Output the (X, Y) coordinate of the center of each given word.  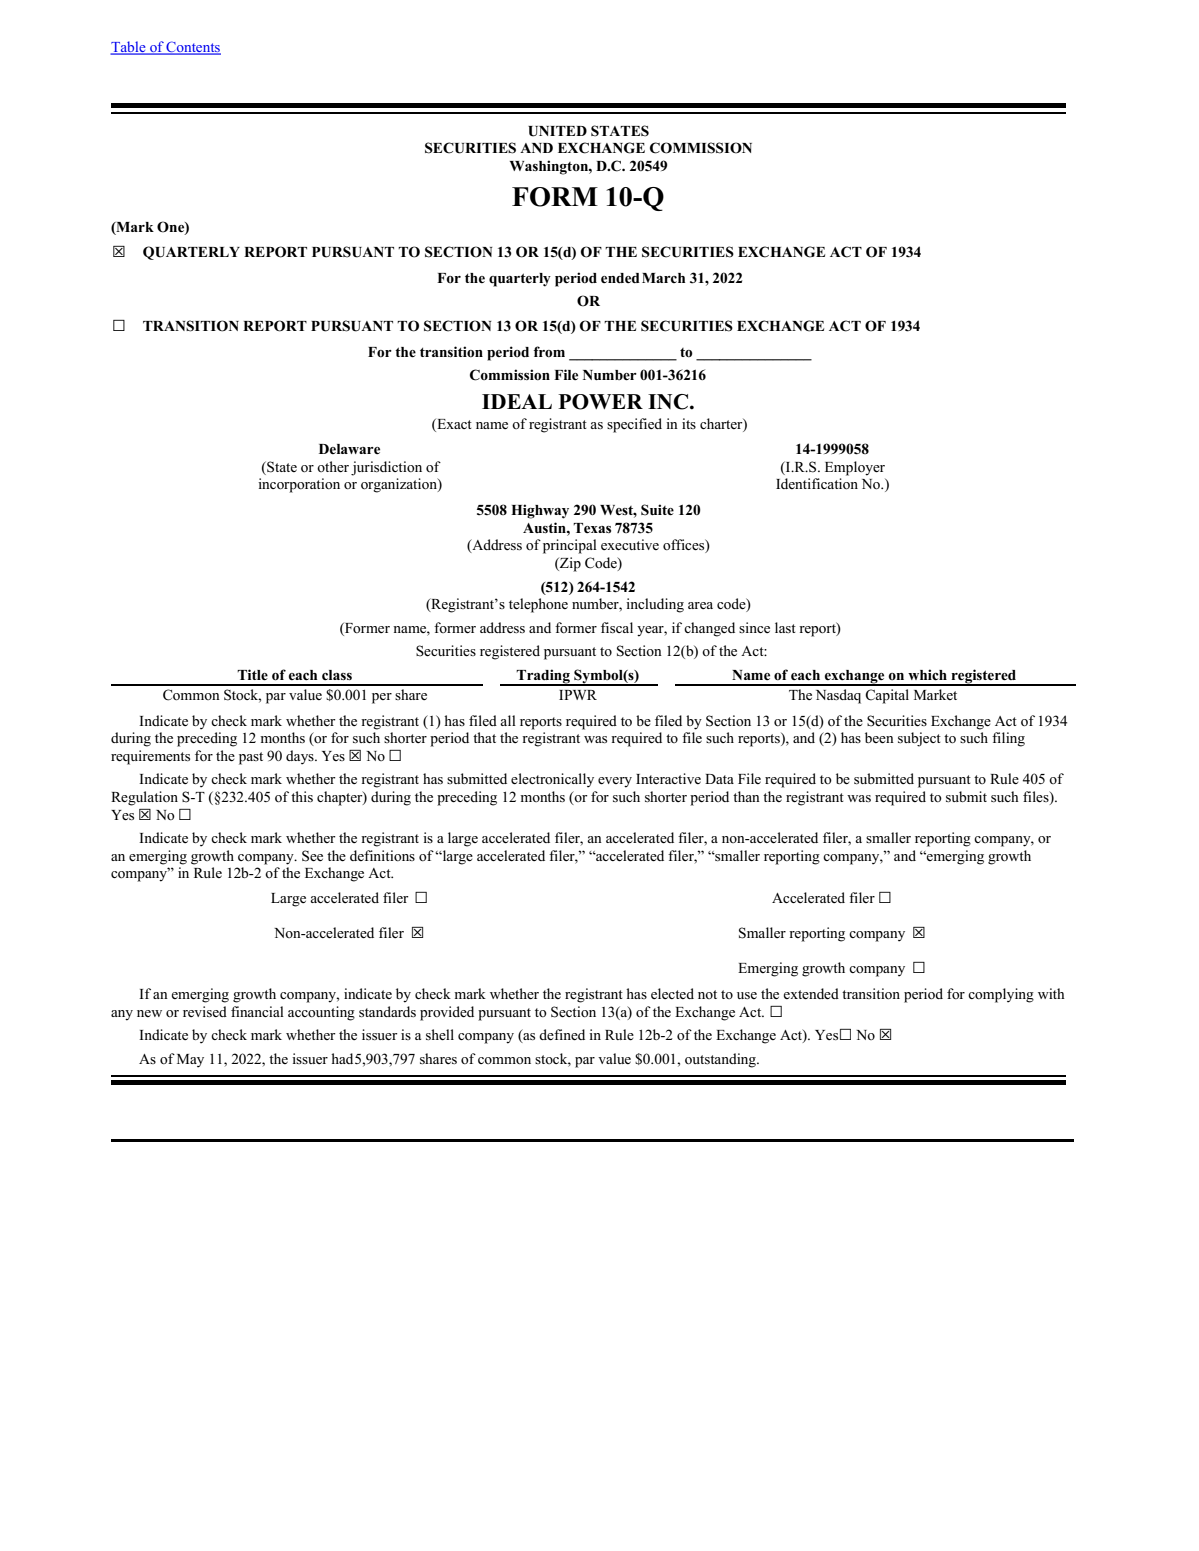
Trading (543, 677)
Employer (855, 468)
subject (919, 739)
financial (257, 1011)
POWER (600, 402)
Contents (193, 48)
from (549, 351)
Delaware (349, 449)
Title (252, 674)
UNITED (557, 131)
